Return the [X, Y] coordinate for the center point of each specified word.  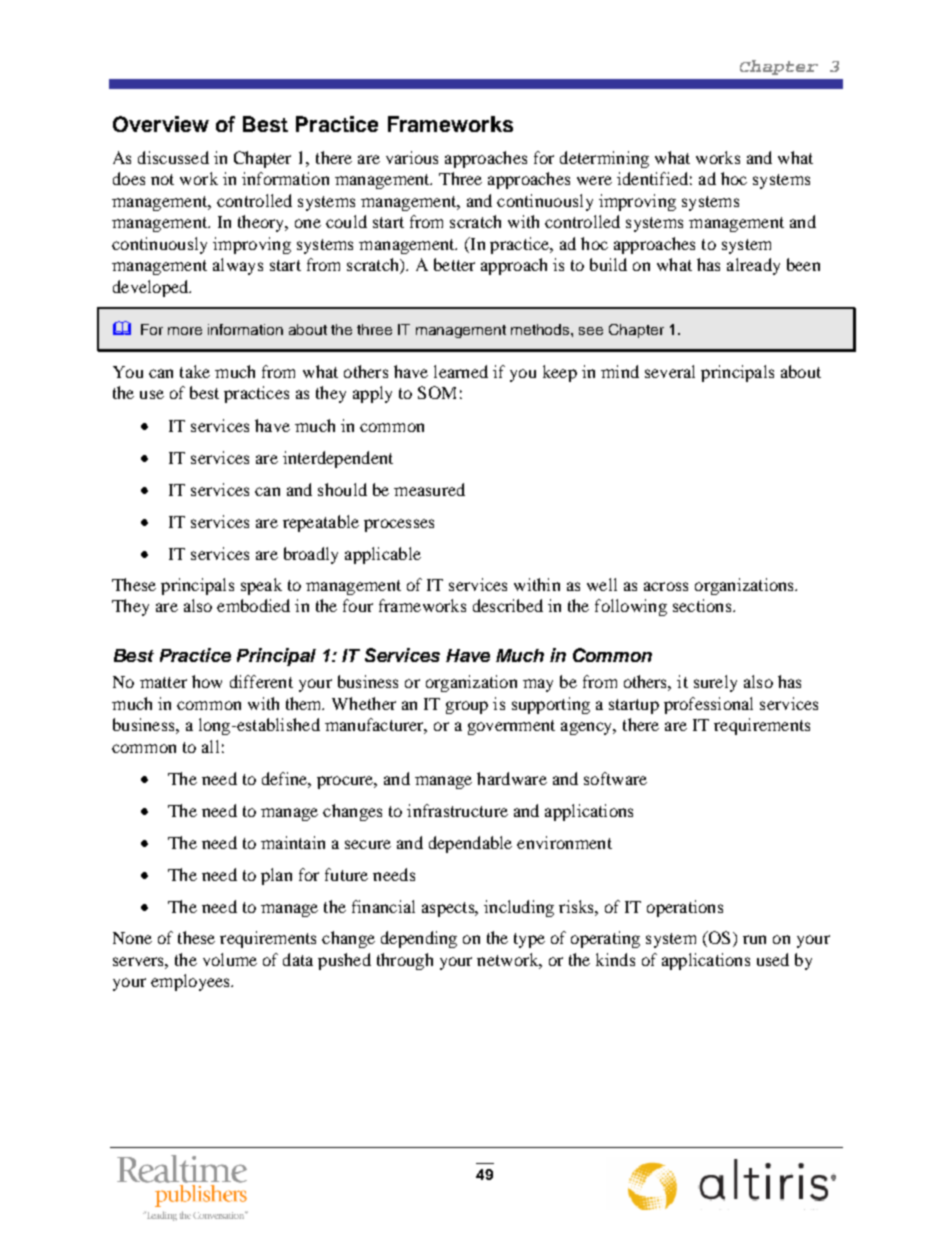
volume [230, 959]
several [670, 371]
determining [604, 159]
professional [708, 705]
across [666, 586]
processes [399, 525]
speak [261, 586]
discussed [173, 157]
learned [461, 371]
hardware [512, 778]
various [412, 157]
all [210, 746]
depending [419, 939]
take [195, 371]
